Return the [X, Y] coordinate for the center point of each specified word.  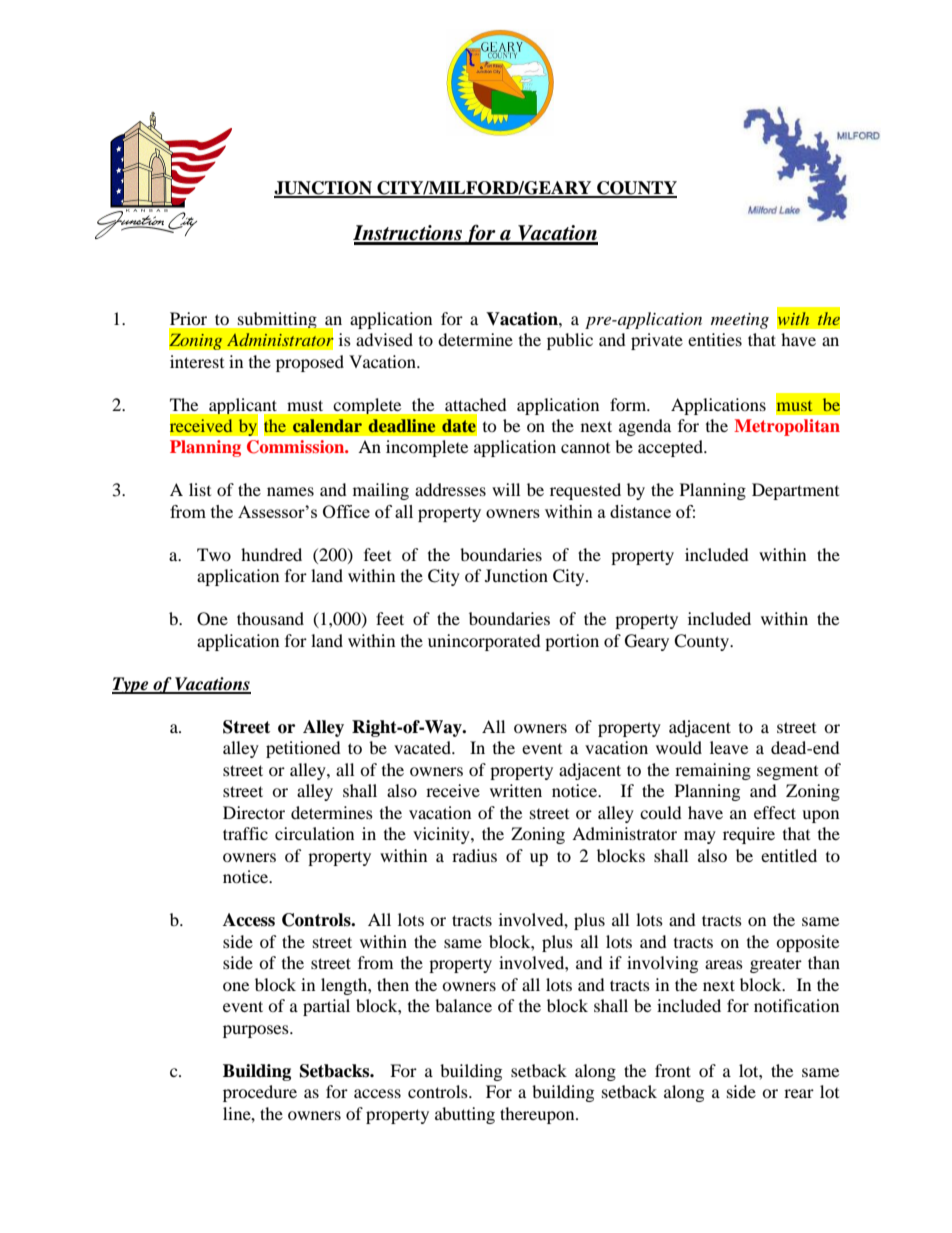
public [570, 341]
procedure [260, 1093]
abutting [465, 1115]
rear [799, 1093]
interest [197, 361]
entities [715, 339]
